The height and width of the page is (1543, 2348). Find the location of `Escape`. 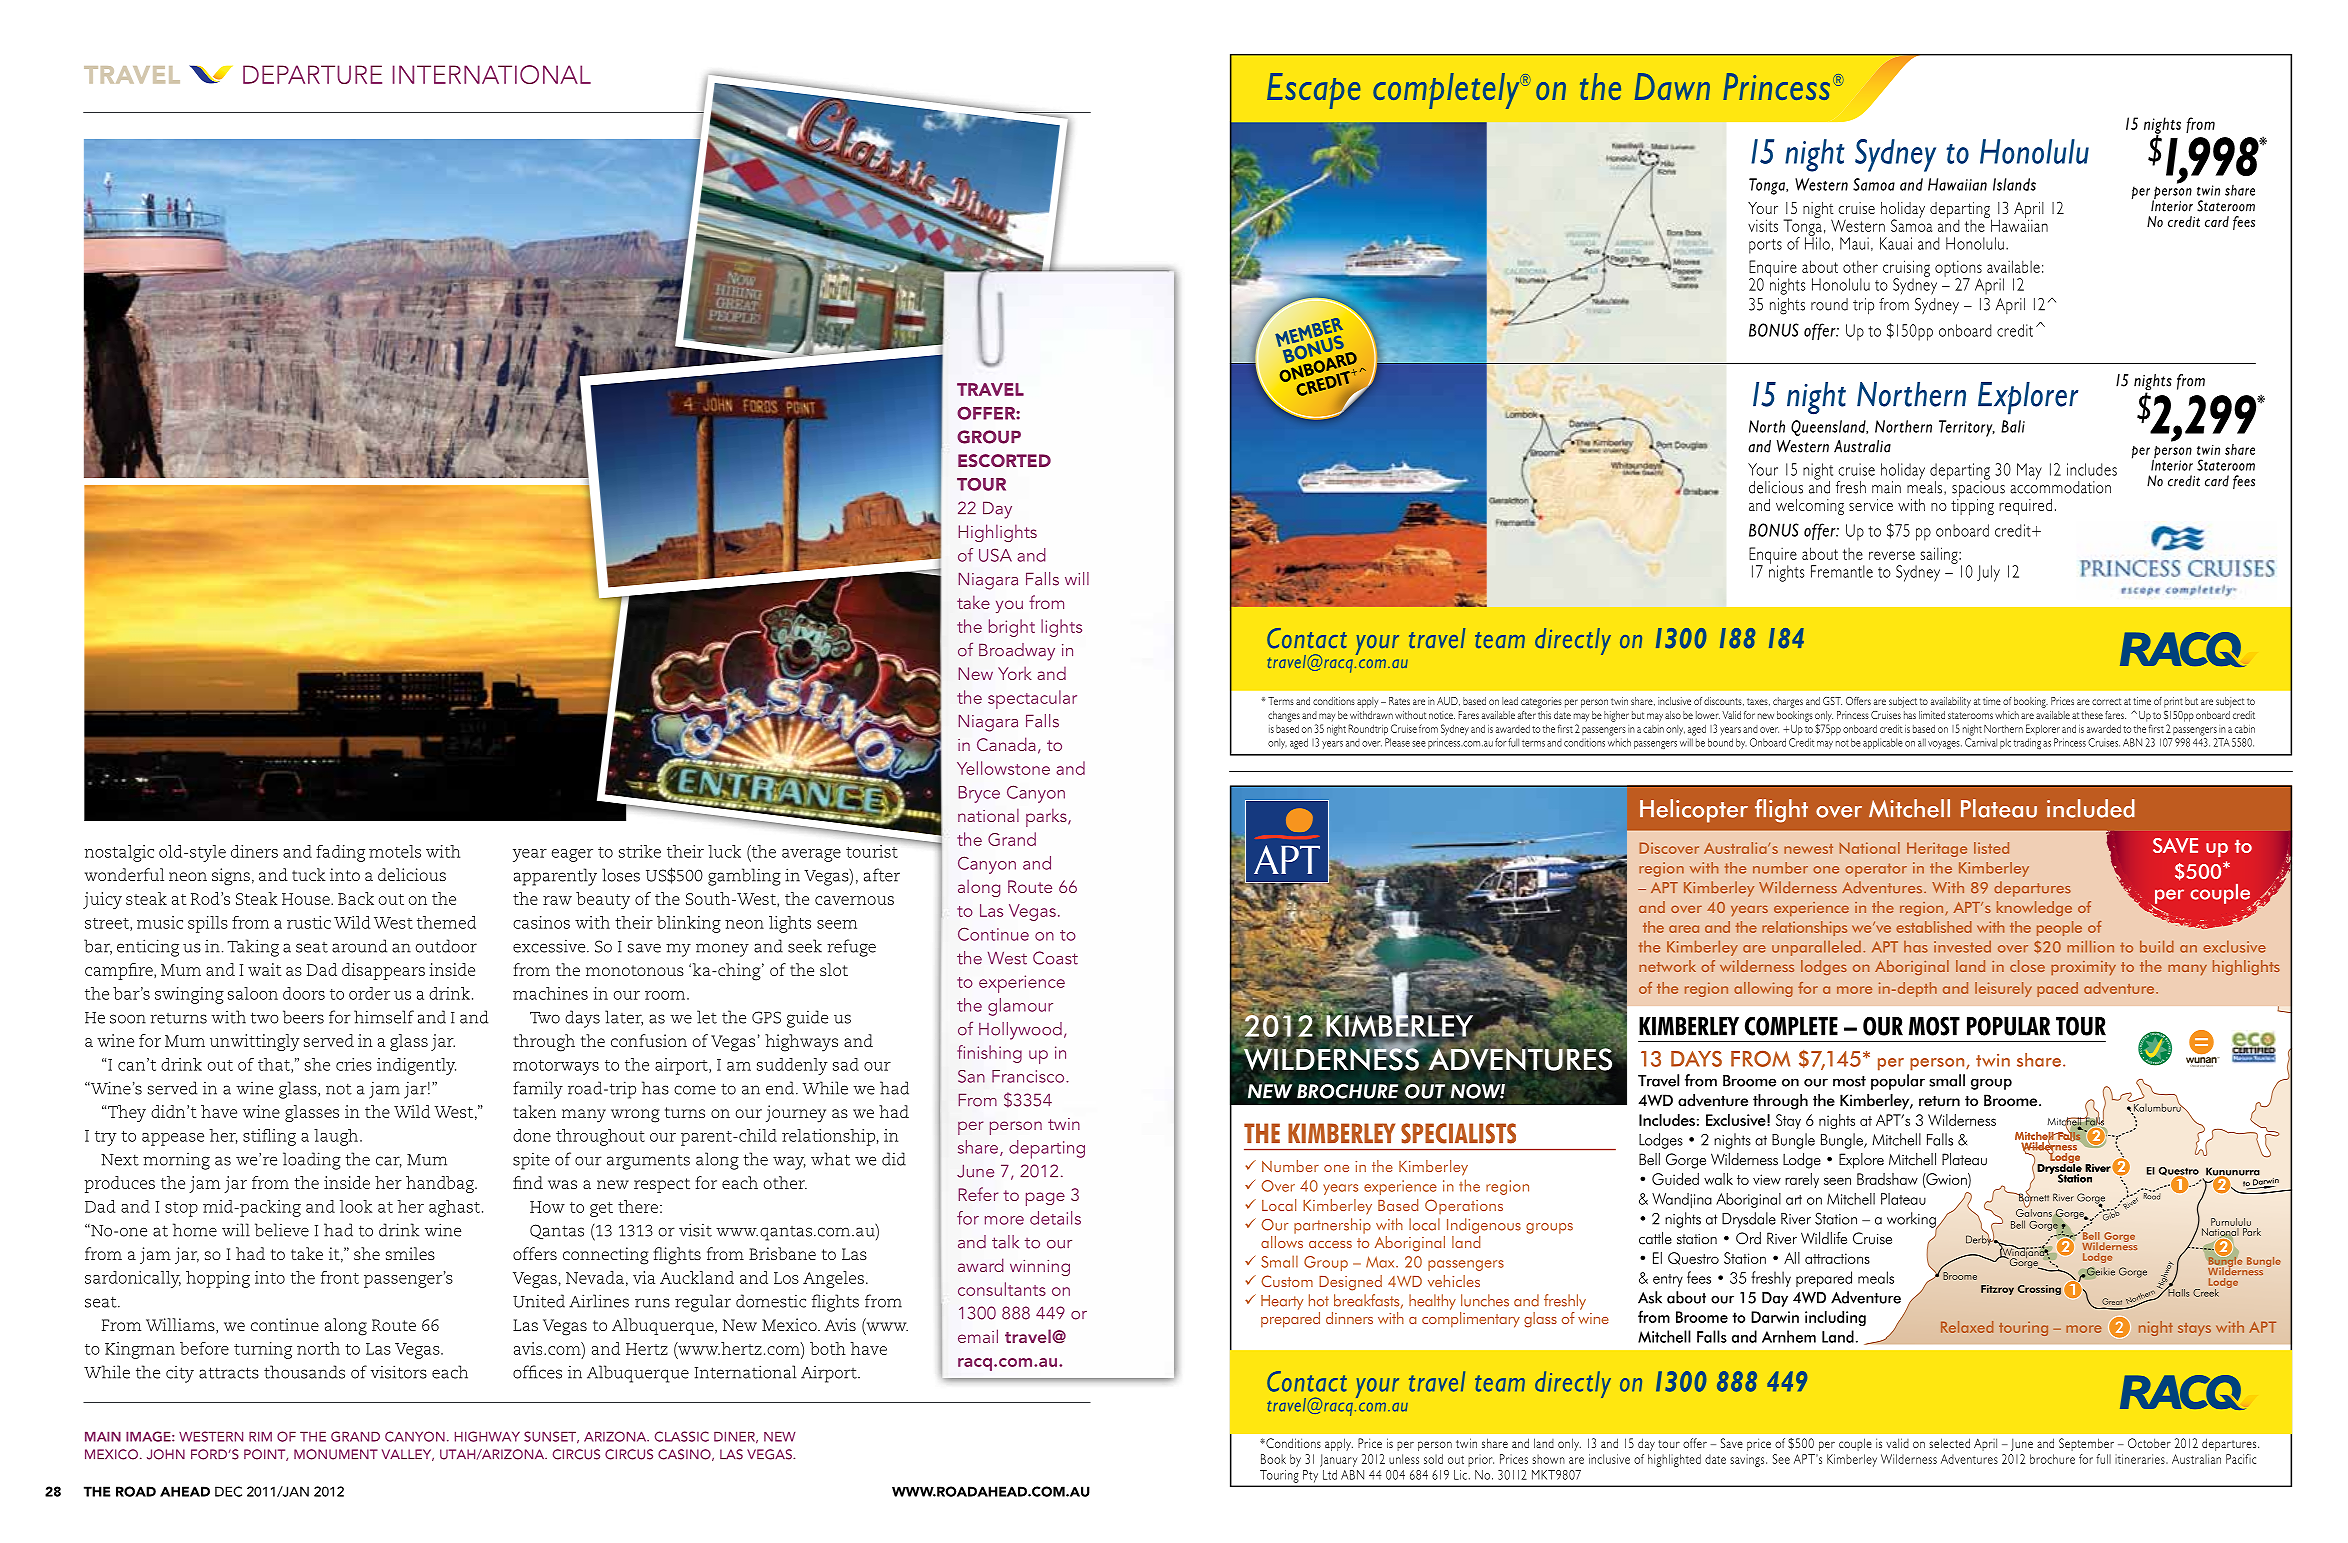

Escape is located at coordinates (1313, 91).
